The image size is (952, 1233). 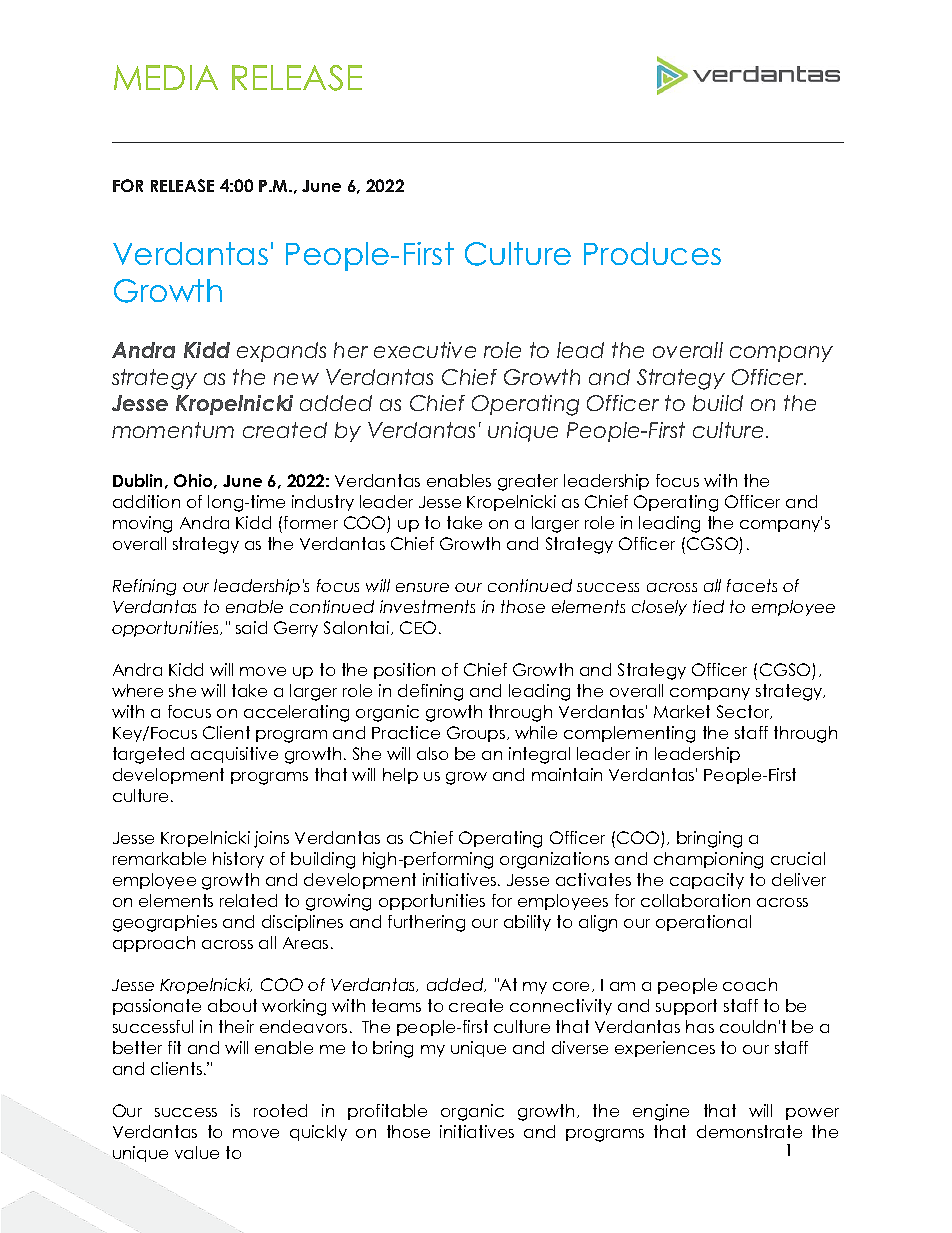 I want to click on Produces, so click(x=652, y=253).
